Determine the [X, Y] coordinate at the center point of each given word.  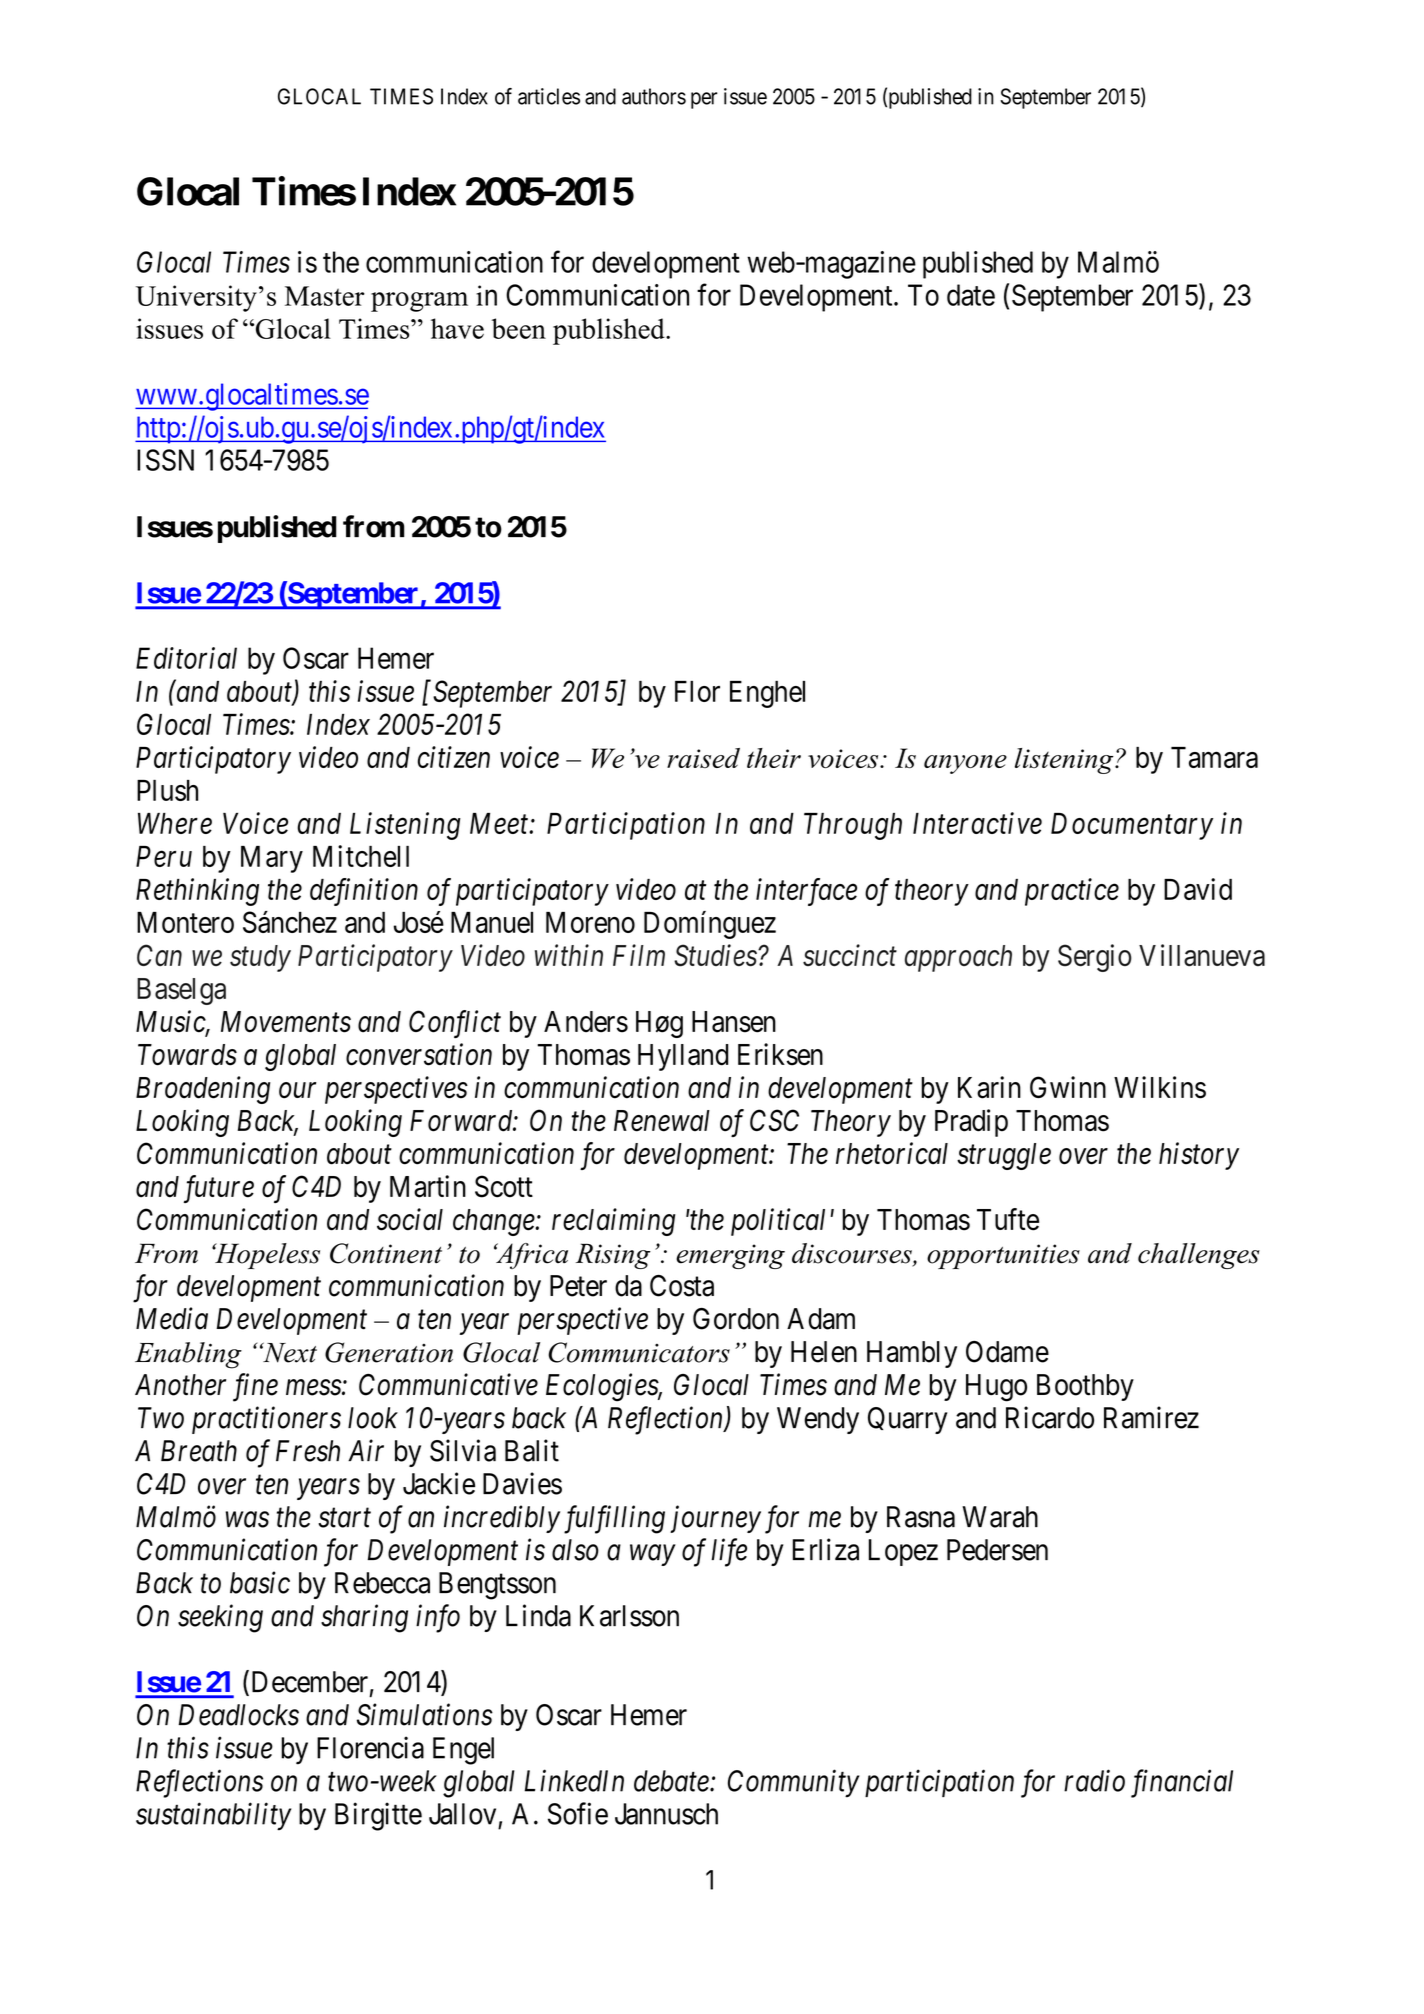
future [219, 1189]
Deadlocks [238, 1715]
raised [703, 758]
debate [672, 1781]
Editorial [186, 658]
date [971, 295]
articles [549, 96]
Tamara [1214, 757]
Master [325, 296]
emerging [730, 1256]
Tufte [1008, 1219]
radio [1094, 1780]
